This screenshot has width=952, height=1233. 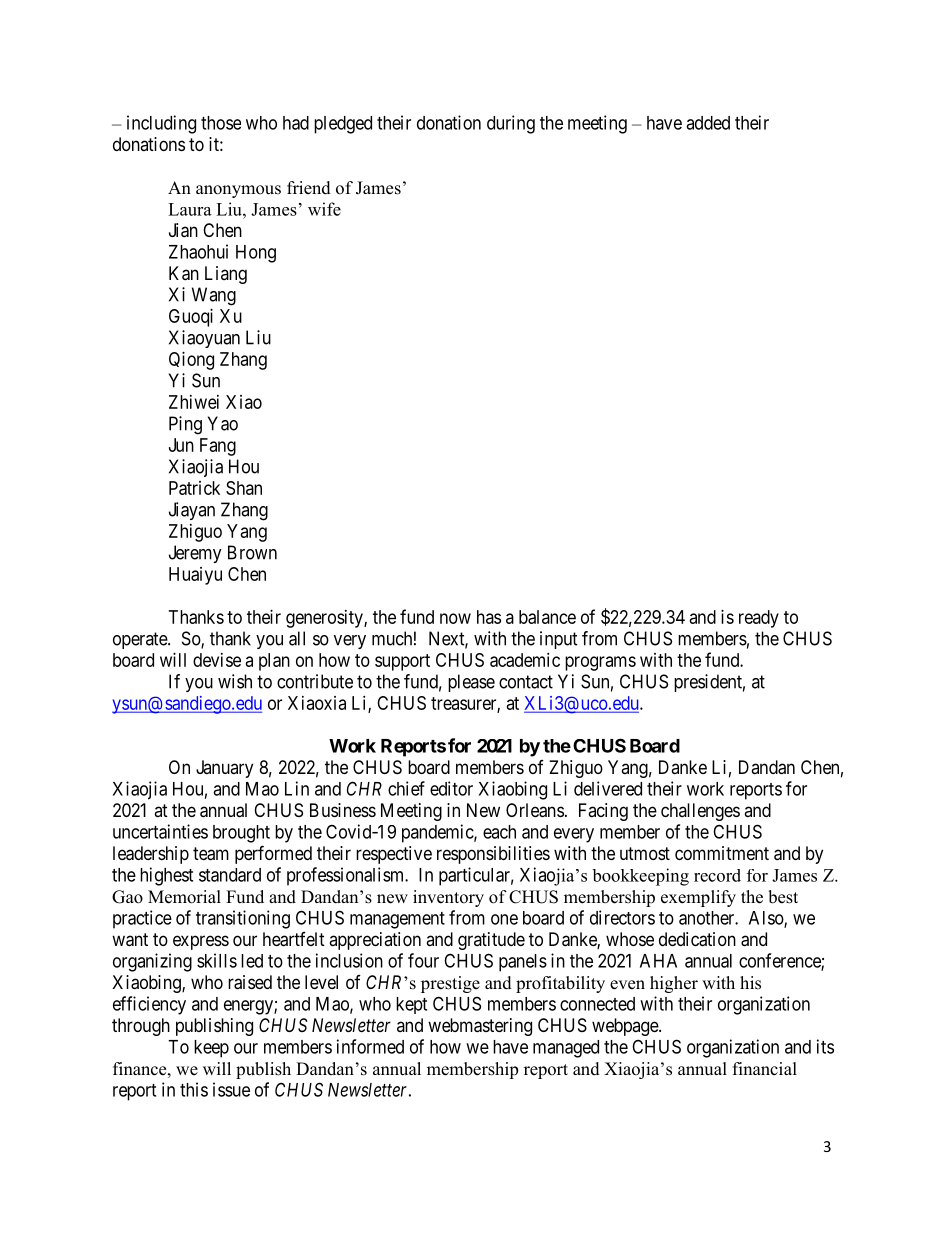 What do you see at coordinates (194, 488) in the screenshot?
I see `Patrick` at bounding box center [194, 488].
